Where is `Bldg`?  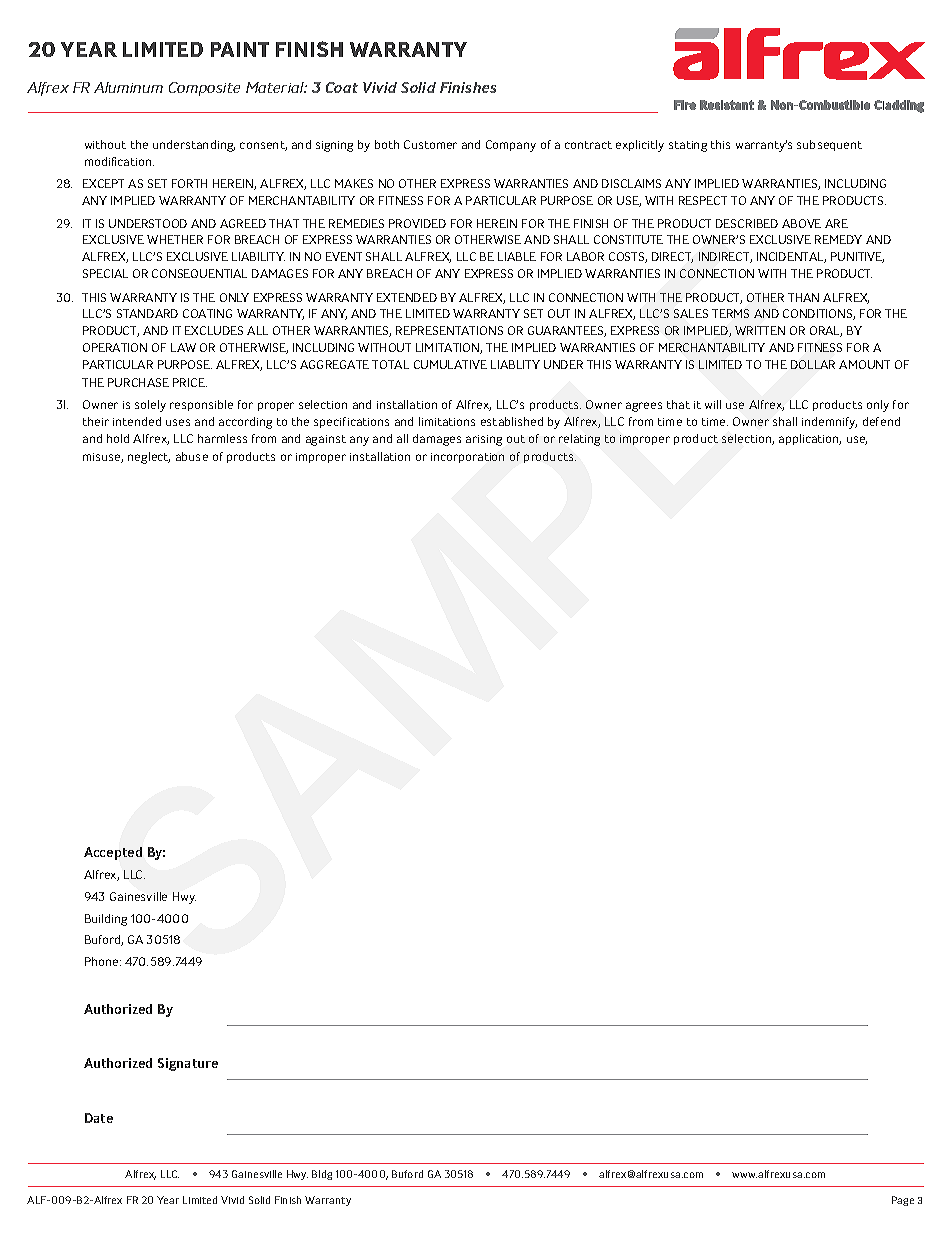
Bldg is located at coordinates (322, 1175).
